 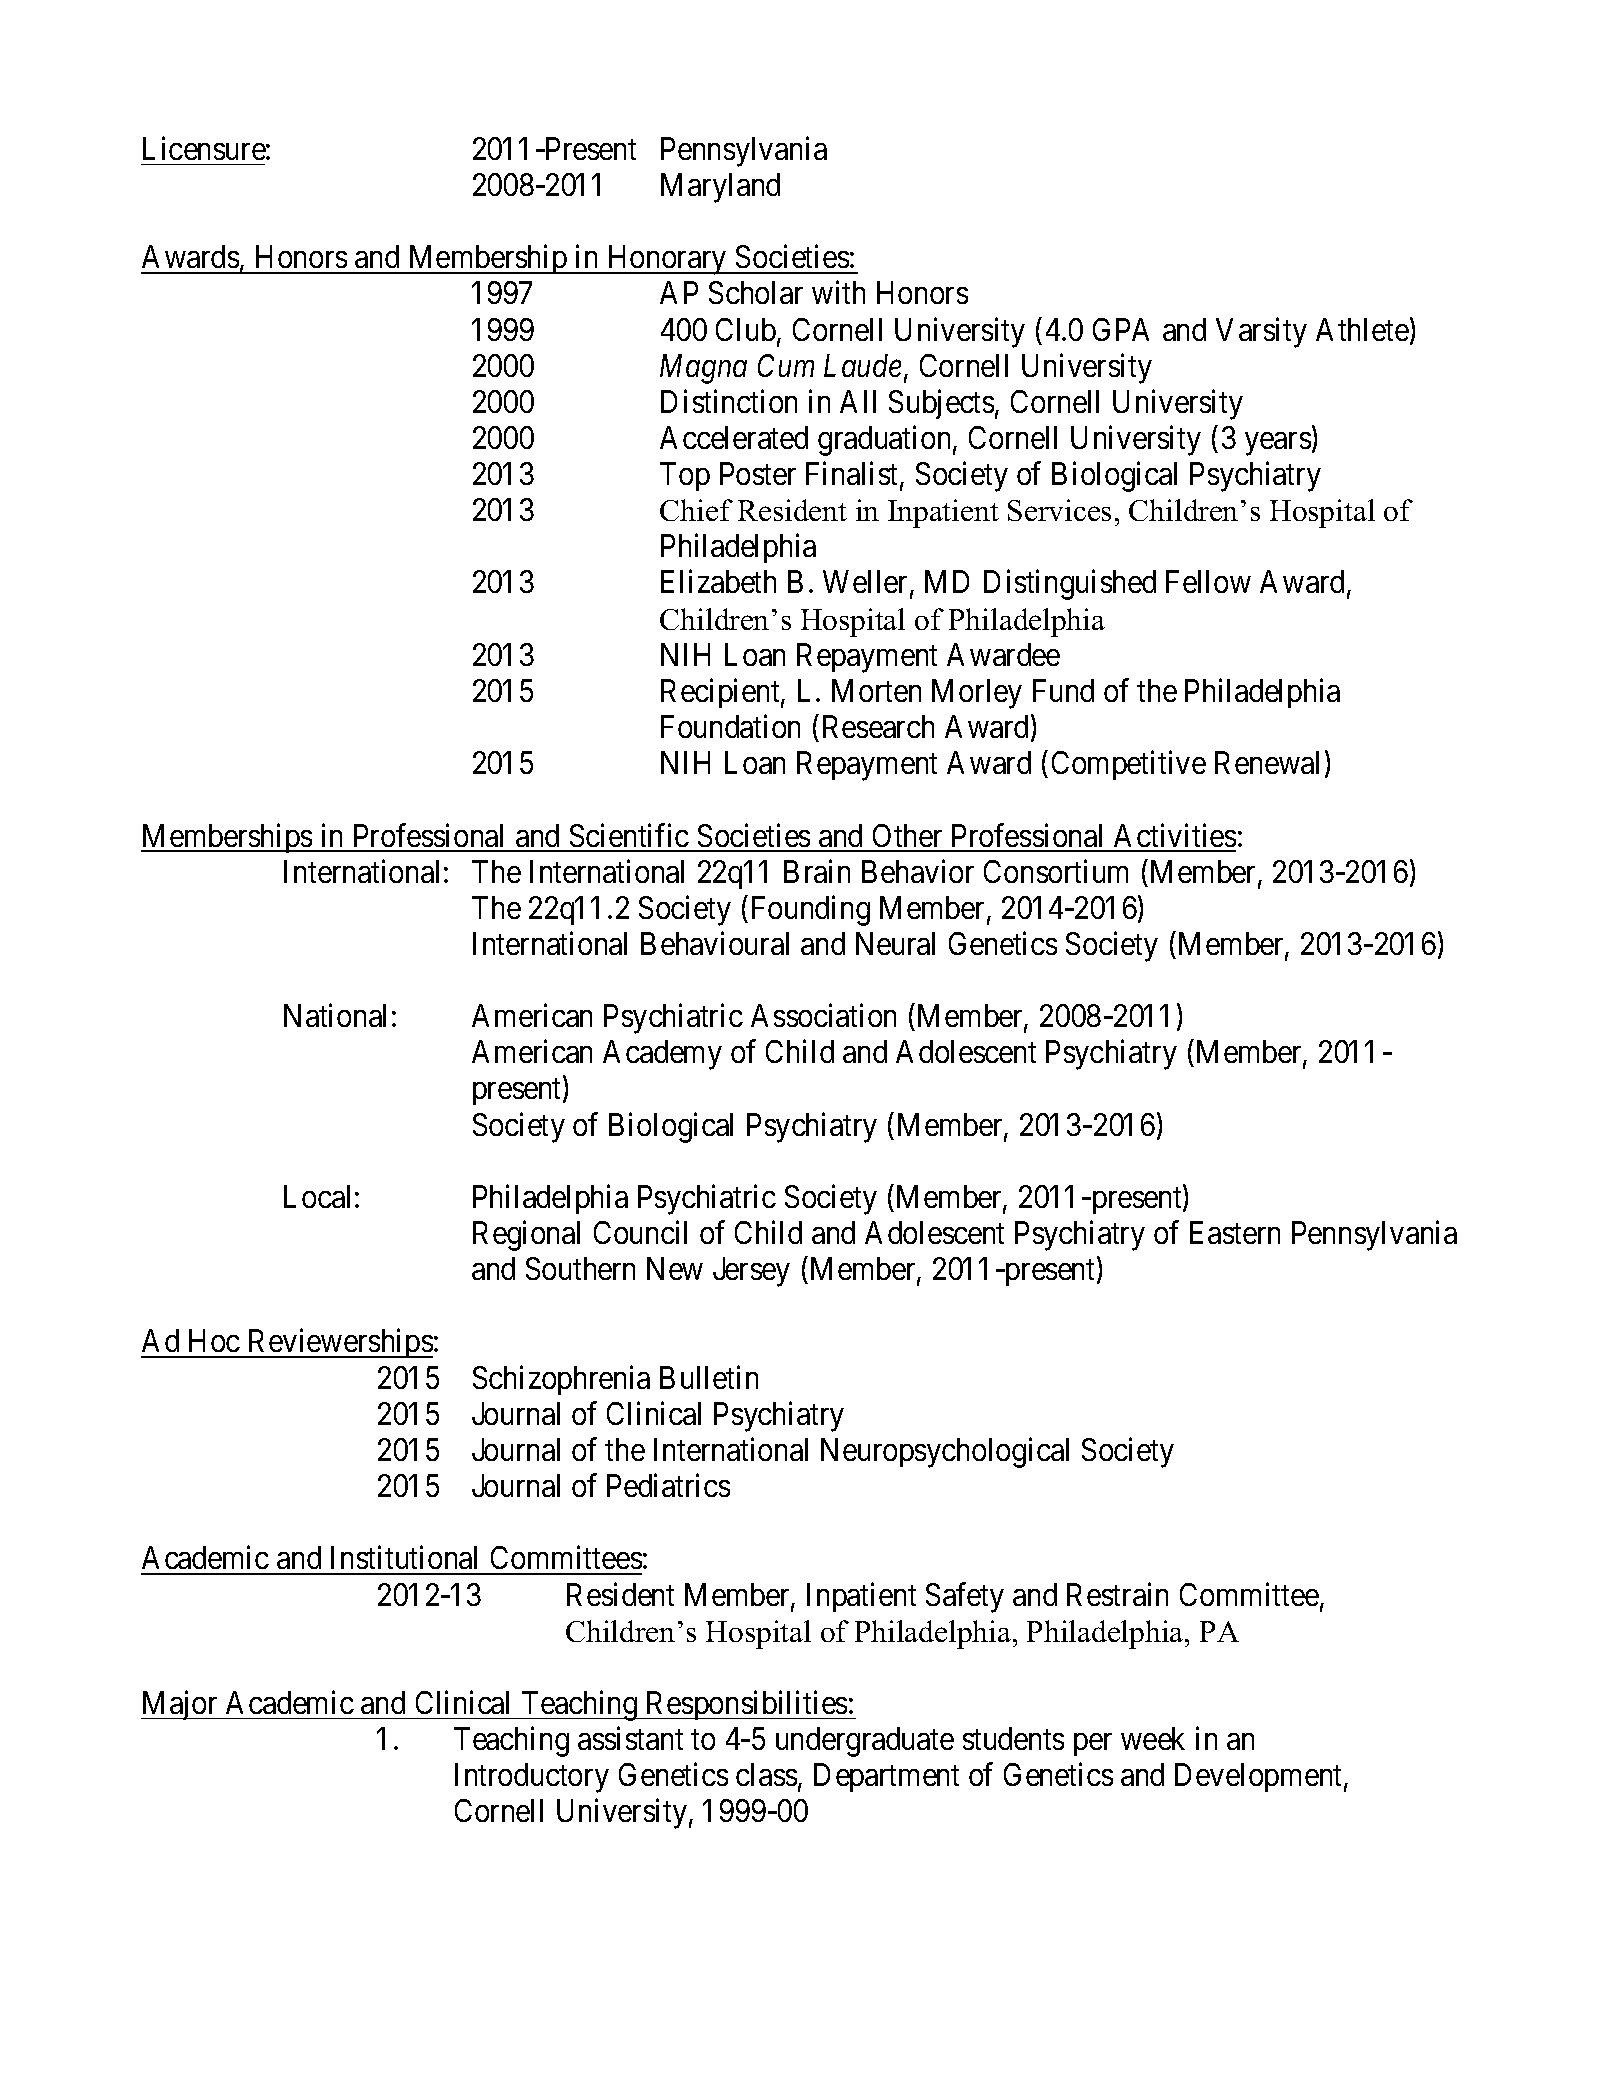 I want to click on Consortium, so click(x=1056, y=871).
